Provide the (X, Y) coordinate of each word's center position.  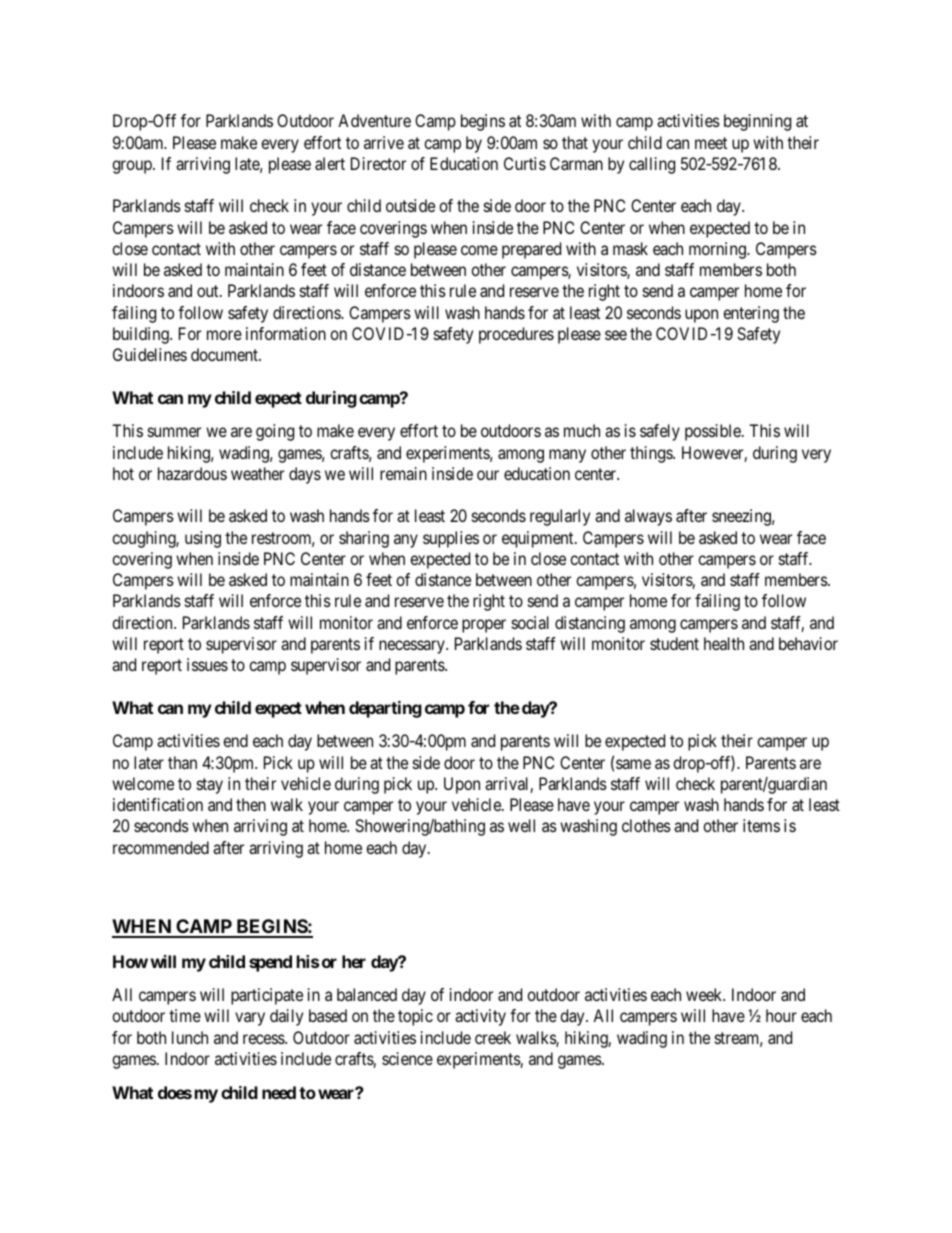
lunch (190, 1037)
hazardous (192, 473)
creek (493, 1037)
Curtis (525, 163)
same (633, 764)
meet (711, 143)
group (133, 167)
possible (714, 432)
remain (403, 473)
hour (781, 1015)
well (521, 825)
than (182, 762)
